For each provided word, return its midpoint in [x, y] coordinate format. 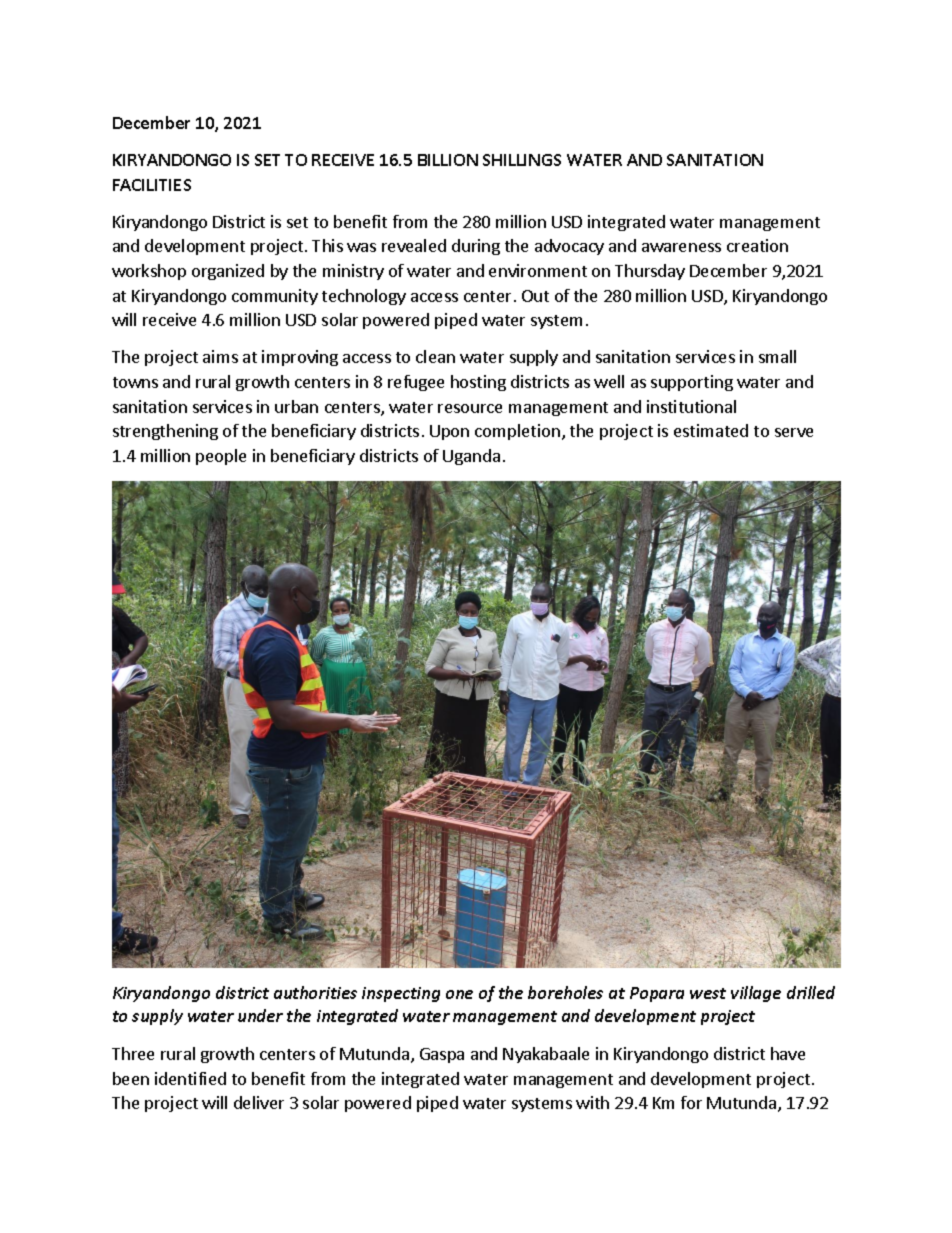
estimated [711, 430]
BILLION [448, 160]
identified [190, 1078]
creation [757, 245]
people [221, 457]
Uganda [471, 457]
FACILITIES [152, 185]
